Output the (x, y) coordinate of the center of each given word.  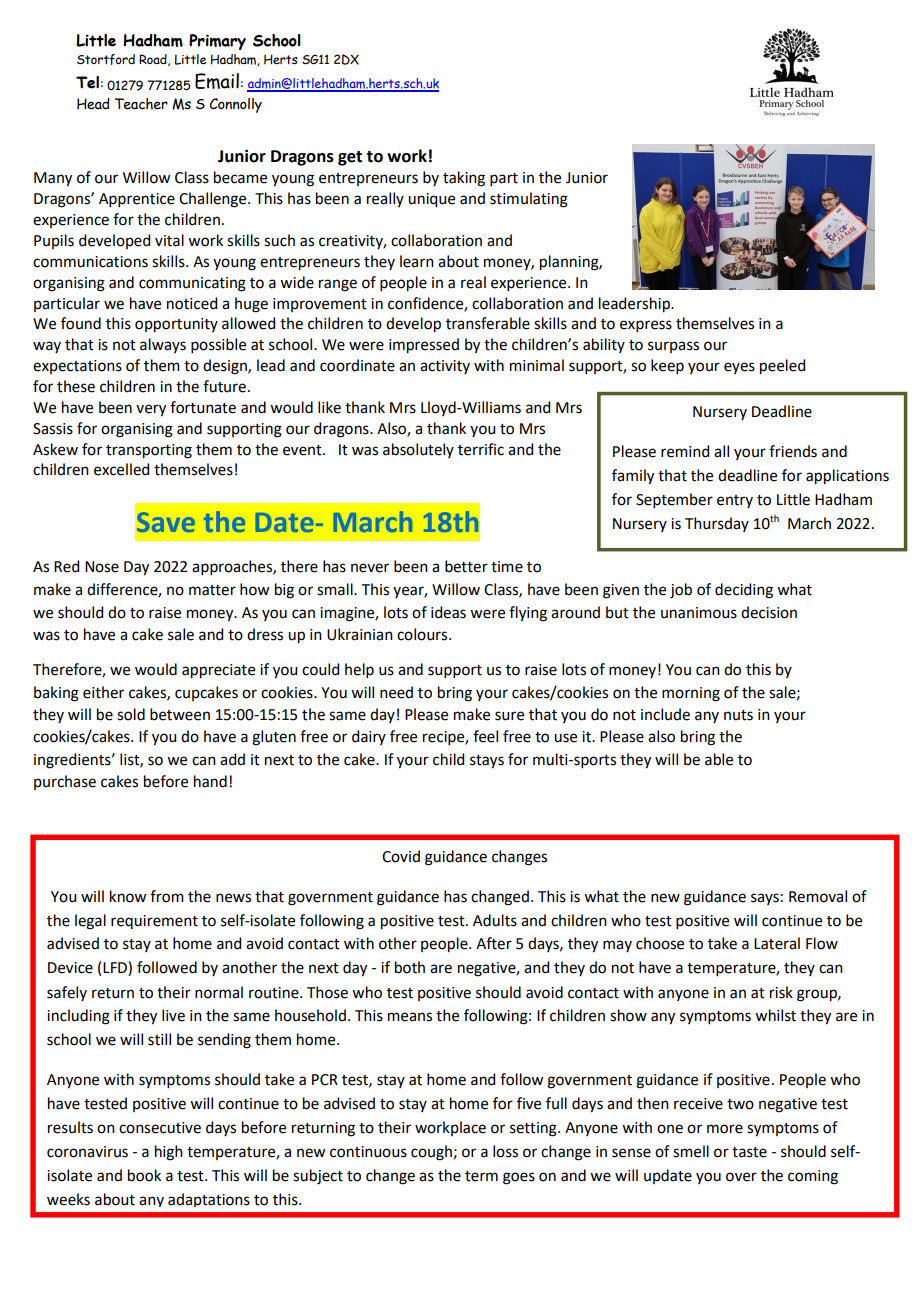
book (144, 1175)
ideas (448, 612)
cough (431, 1153)
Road (154, 60)
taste (749, 1152)
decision (769, 612)
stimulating (529, 200)
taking (464, 179)
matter (212, 590)
